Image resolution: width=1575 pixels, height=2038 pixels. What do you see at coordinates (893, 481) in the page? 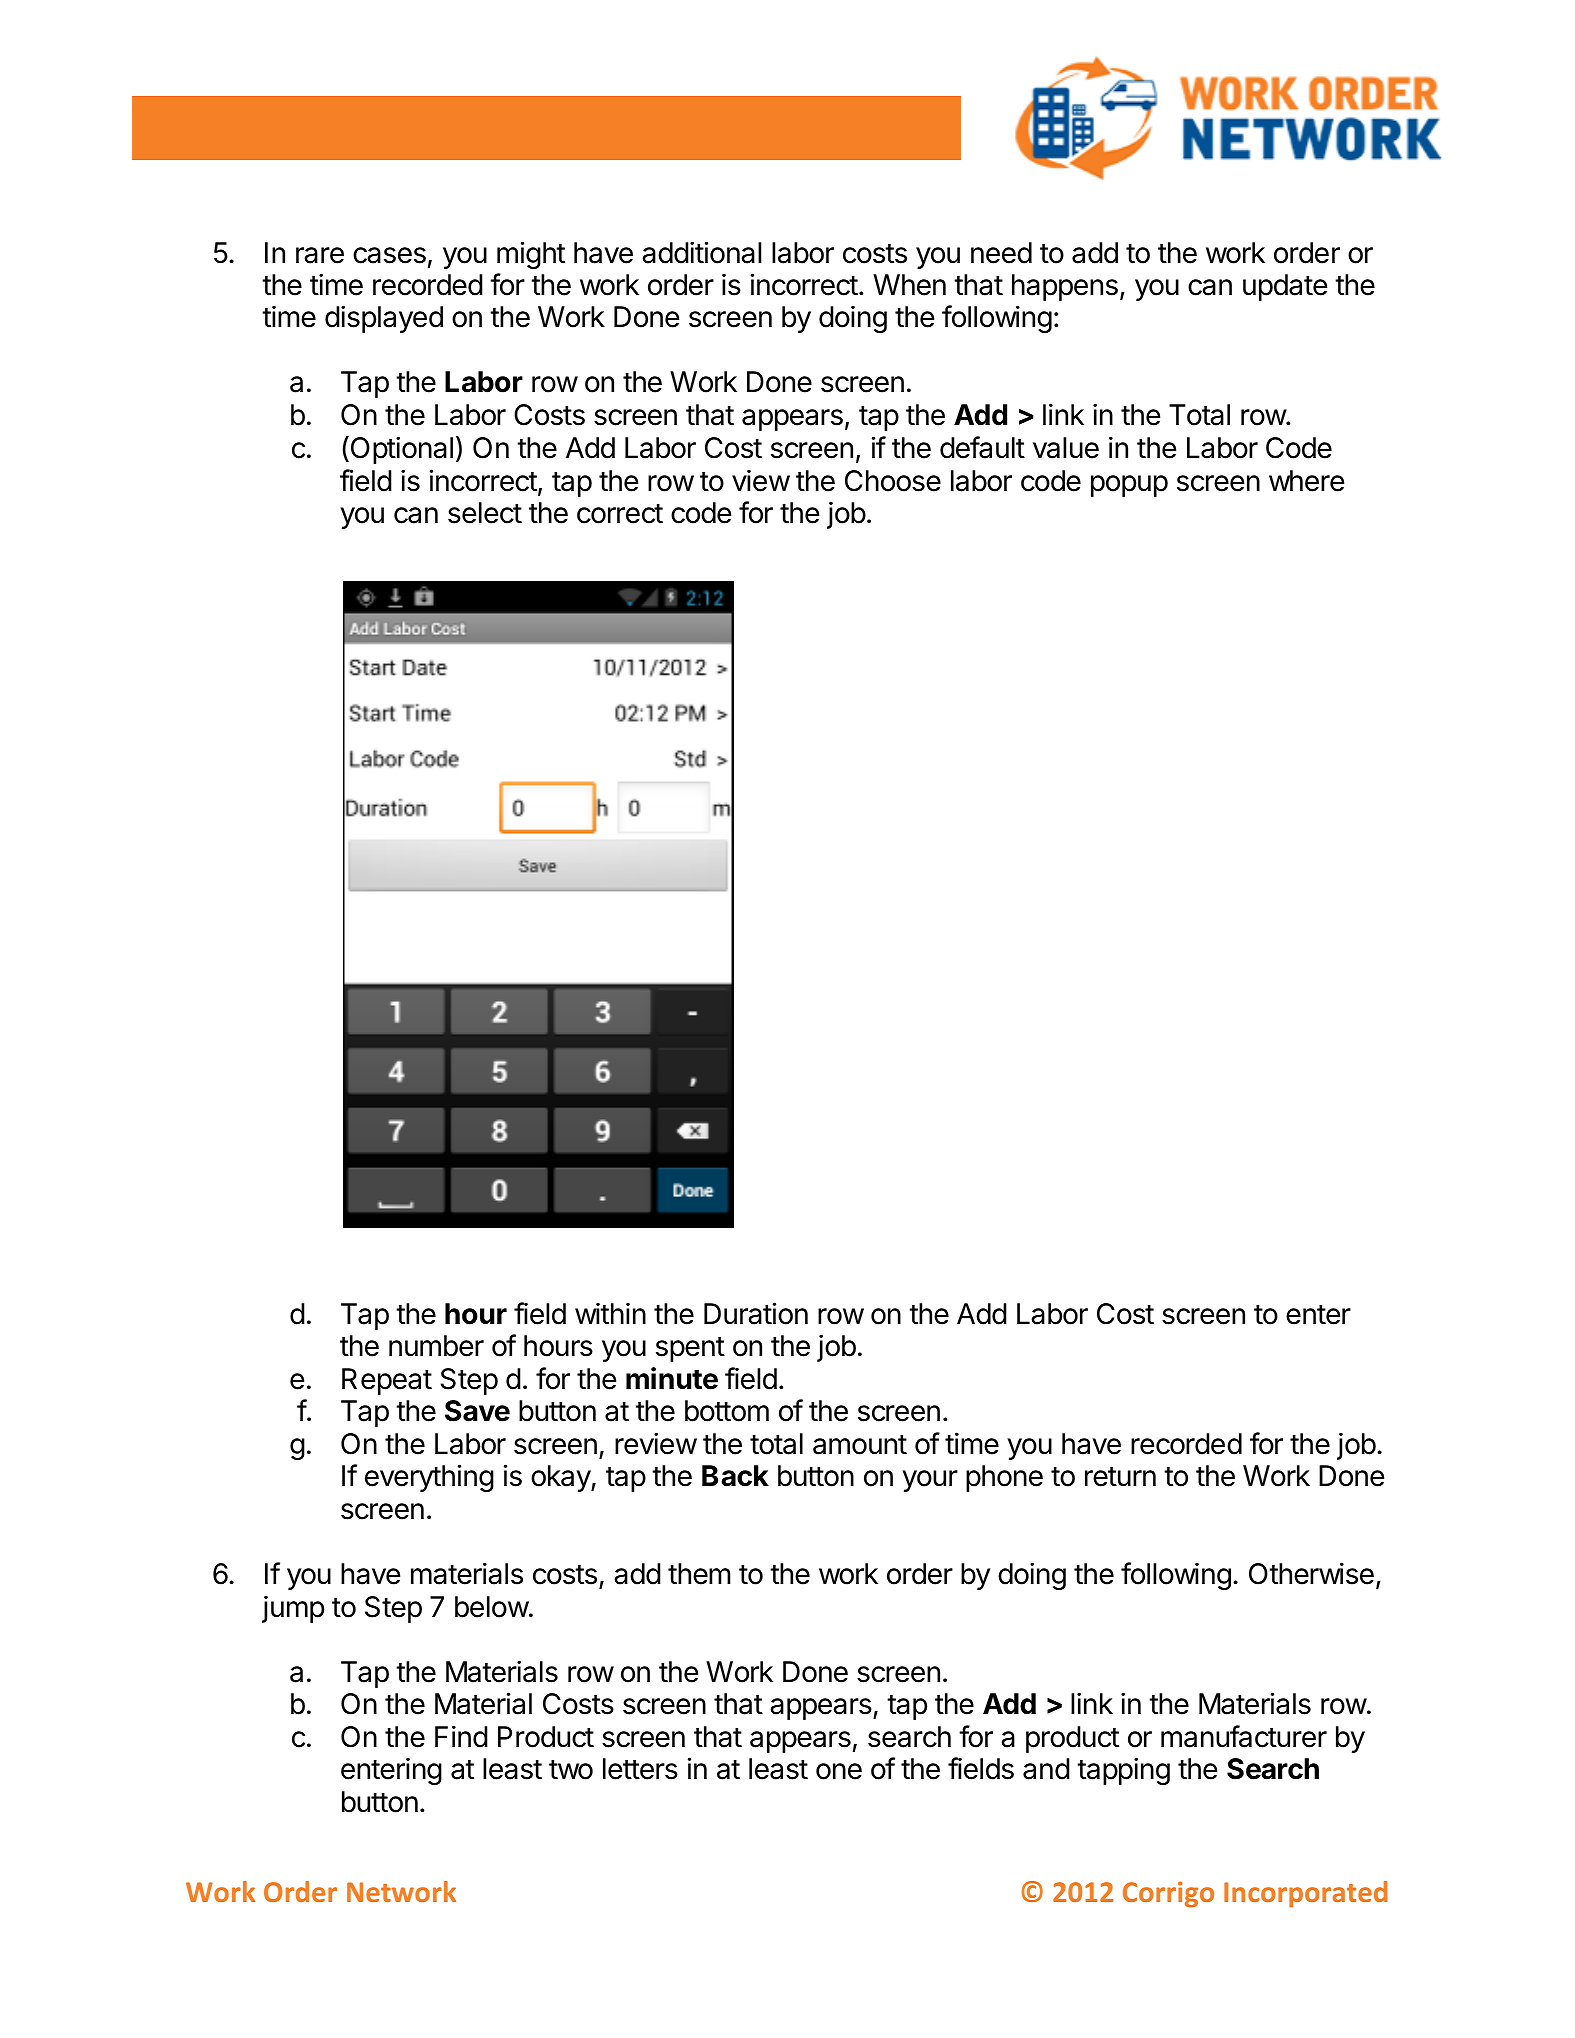
I see `Choose` at bounding box center [893, 481].
